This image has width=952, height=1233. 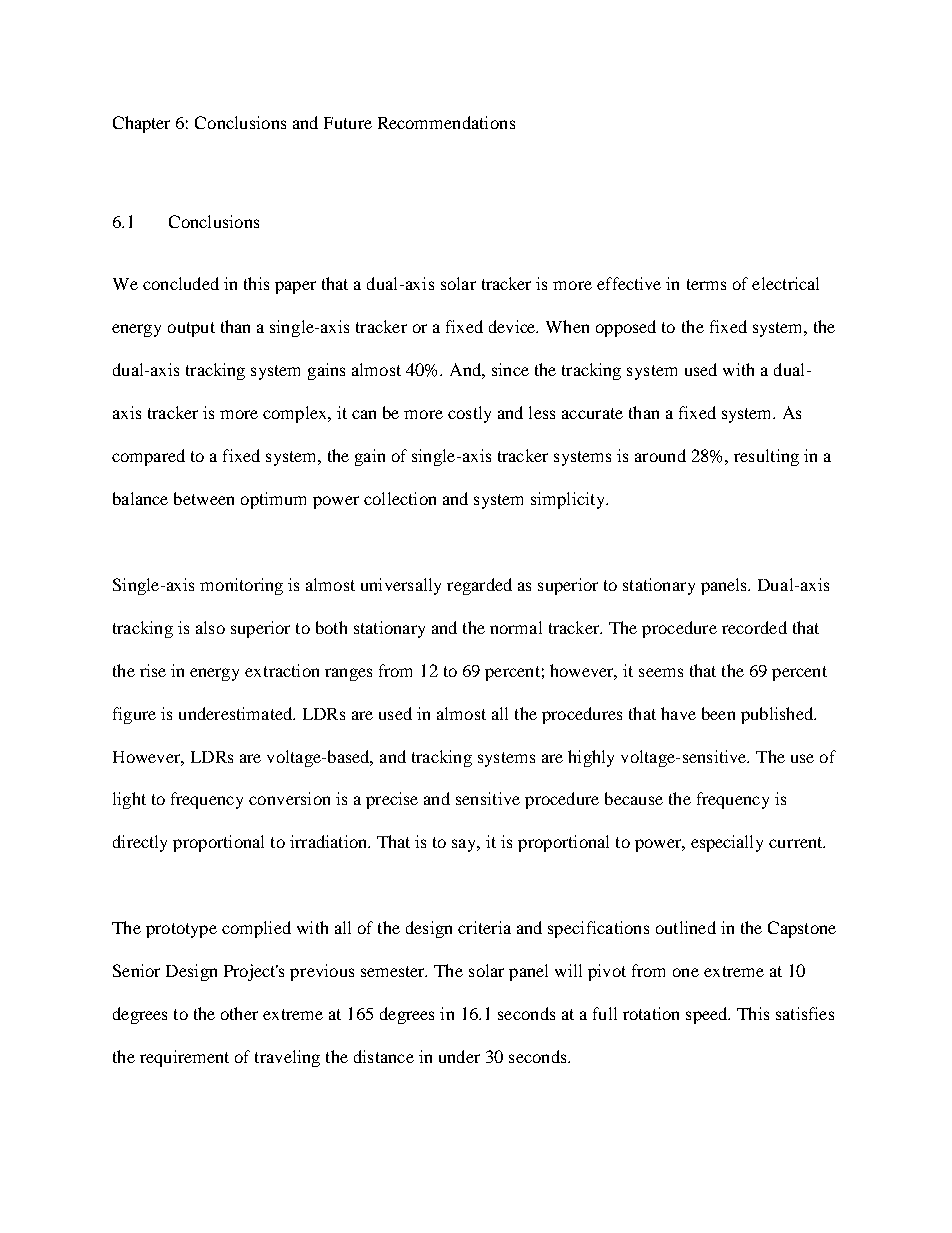 I want to click on terms, so click(x=706, y=284).
